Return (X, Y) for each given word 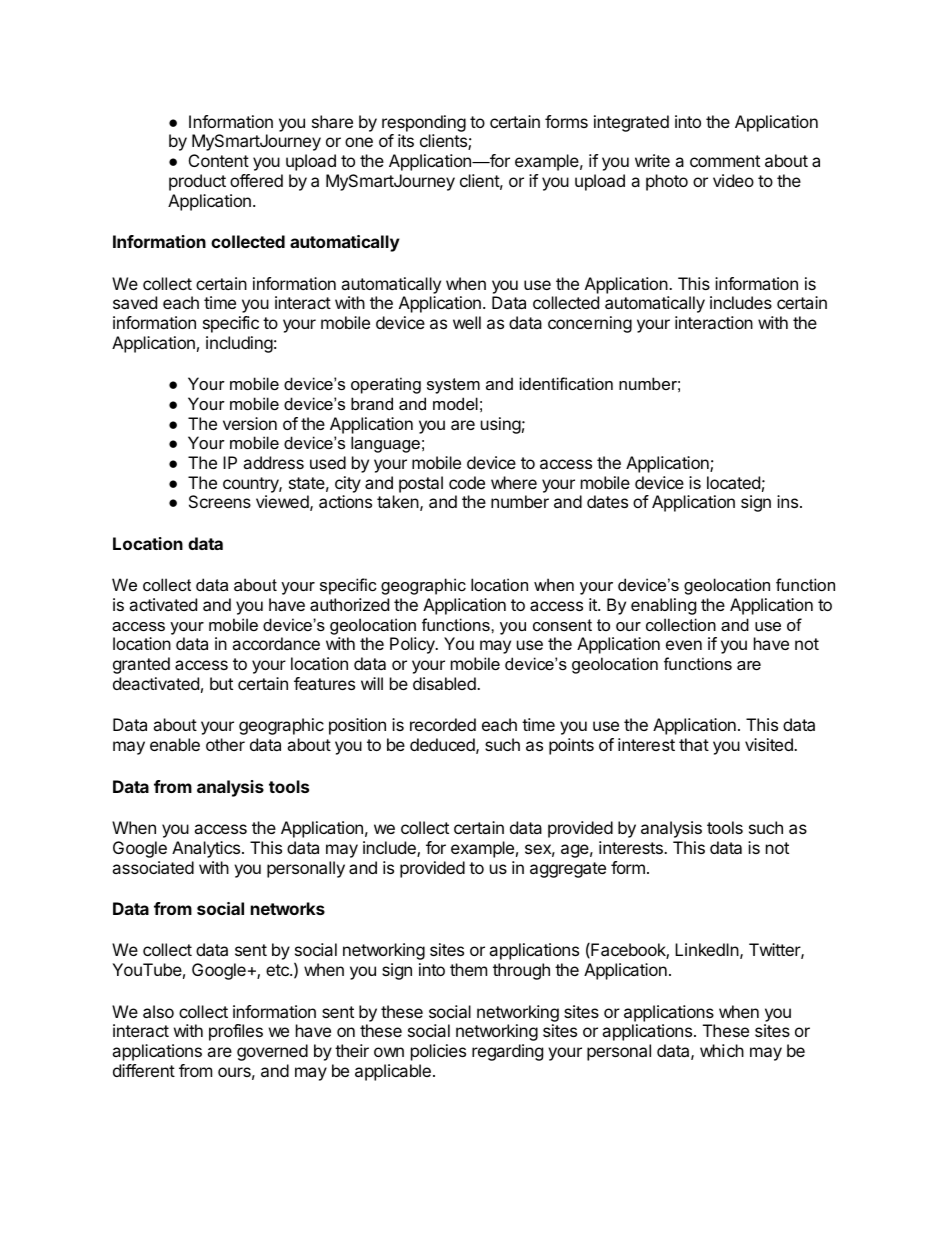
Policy (413, 645)
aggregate (568, 870)
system (453, 386)
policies (438, 1052)
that (694, 744)
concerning (590, 324)
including (239, 344)
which (722, 1050)
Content (219, 160)
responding (424, 125)
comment (725, 161)
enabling (663, 606)
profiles (236, 1032)
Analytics (206, 849)
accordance (276, 643)
